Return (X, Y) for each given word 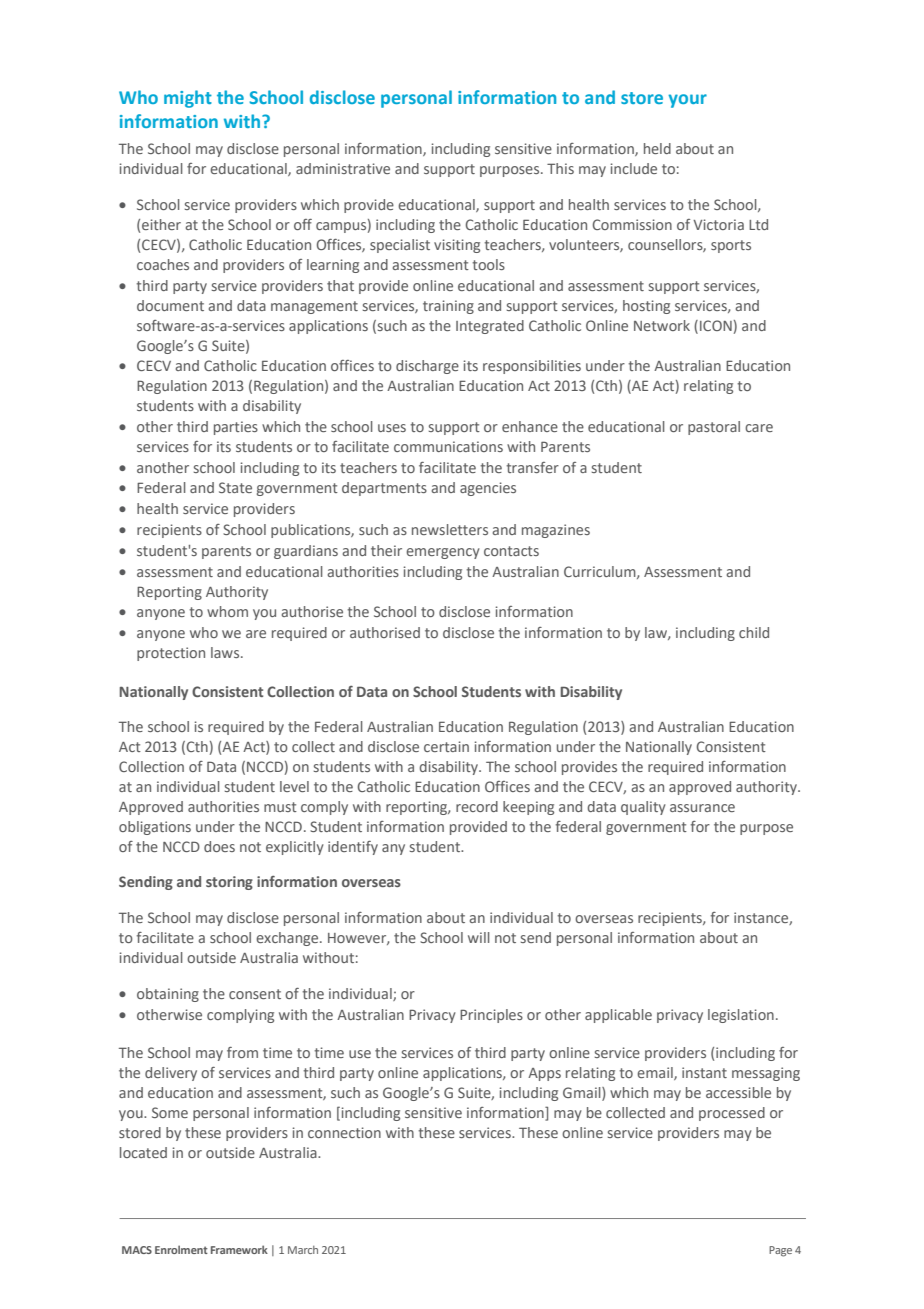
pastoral (714, 428)
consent (255, 994)
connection (344, 1132)
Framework (239, 1249)
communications (448, 446)
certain (446, 746)
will (479, 937)
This (560, 168)
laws (226, 652)
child (754, 632)
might (188, 99)
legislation (741, 1016)
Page (780, 1251)
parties (236, 428)
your (687, 101)
